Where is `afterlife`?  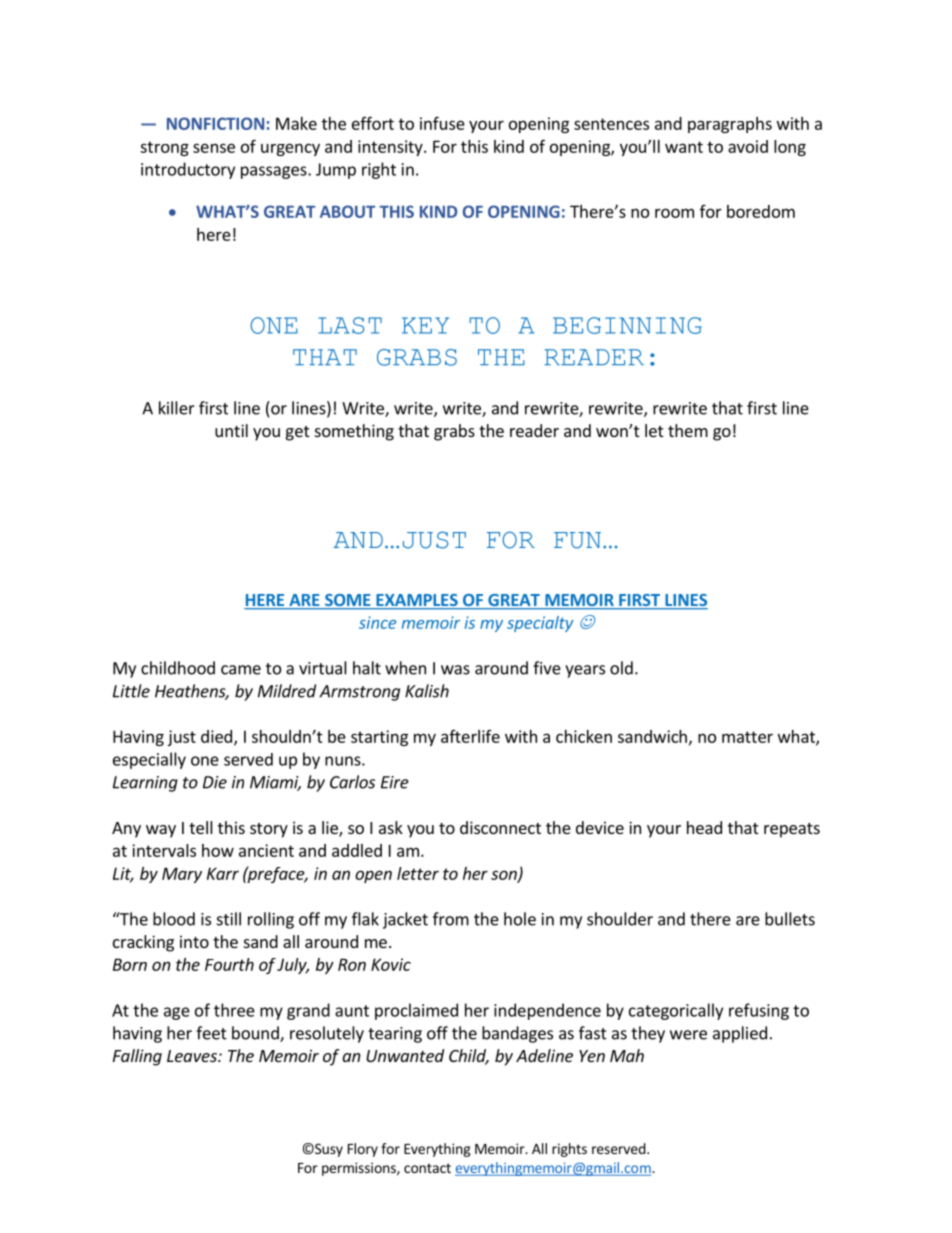
afterlife is located at coordinates (470, 736).
